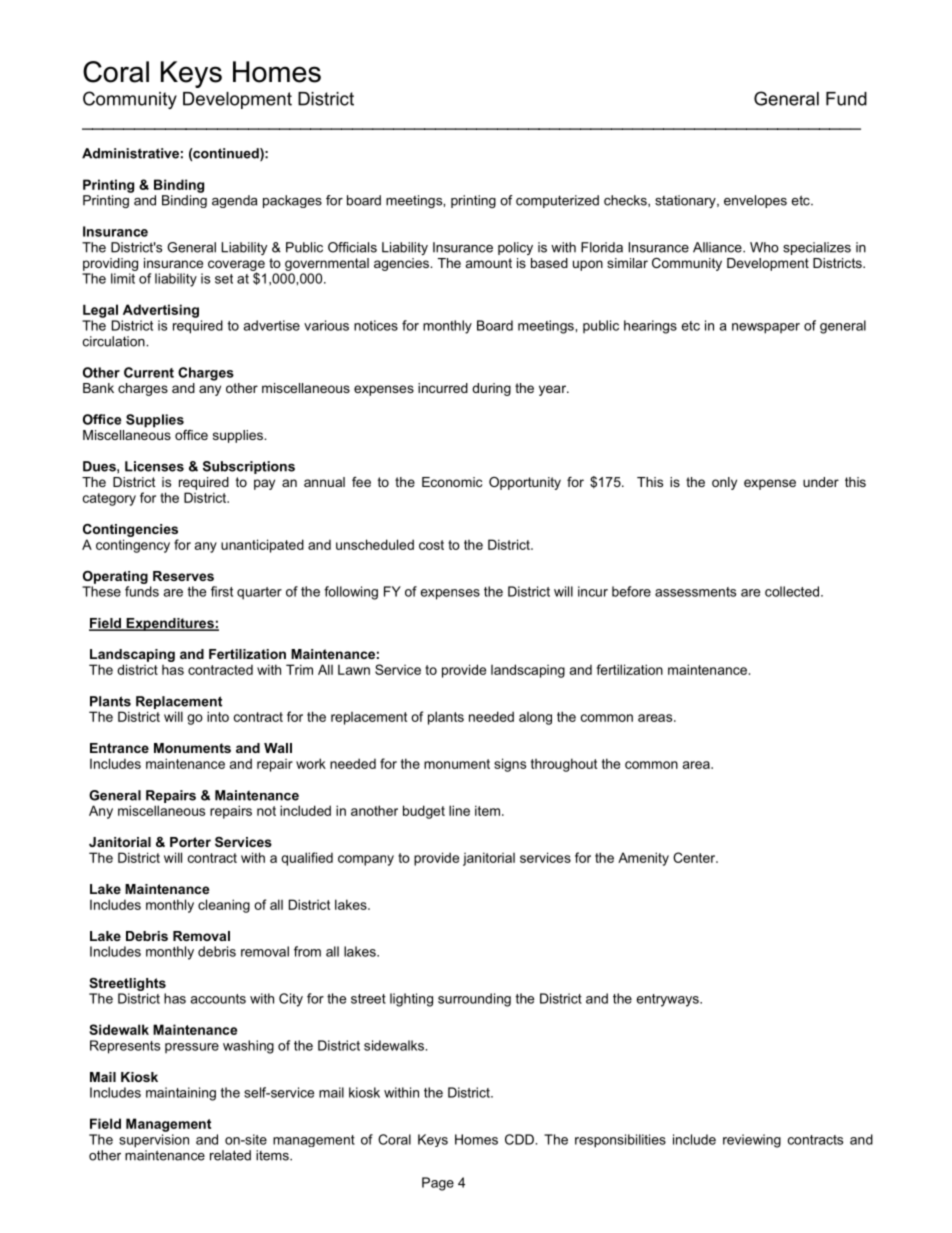  I want to click on Alliance, so click(718, 247).
